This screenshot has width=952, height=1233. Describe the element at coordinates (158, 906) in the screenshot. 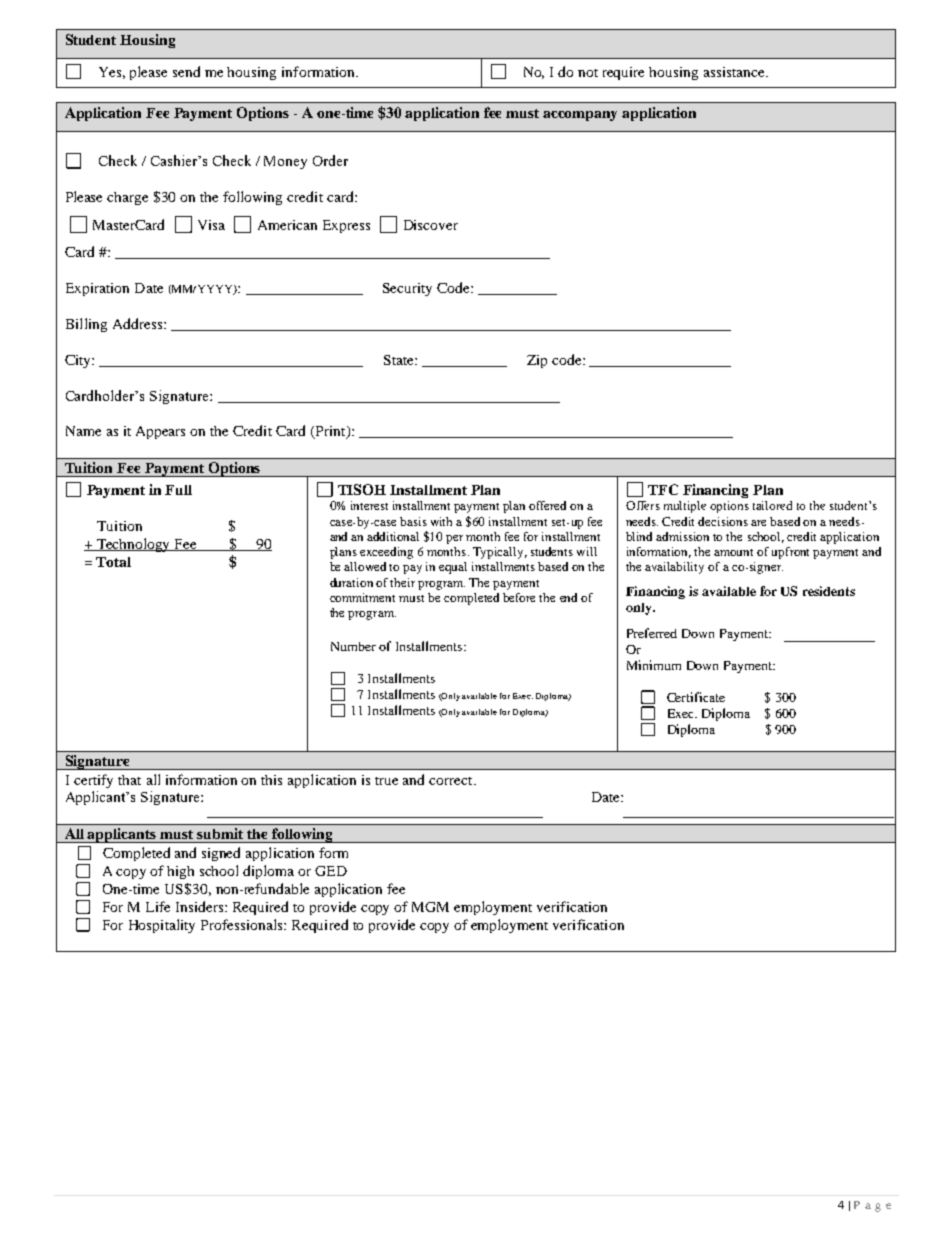

I see `Life` at that location.
